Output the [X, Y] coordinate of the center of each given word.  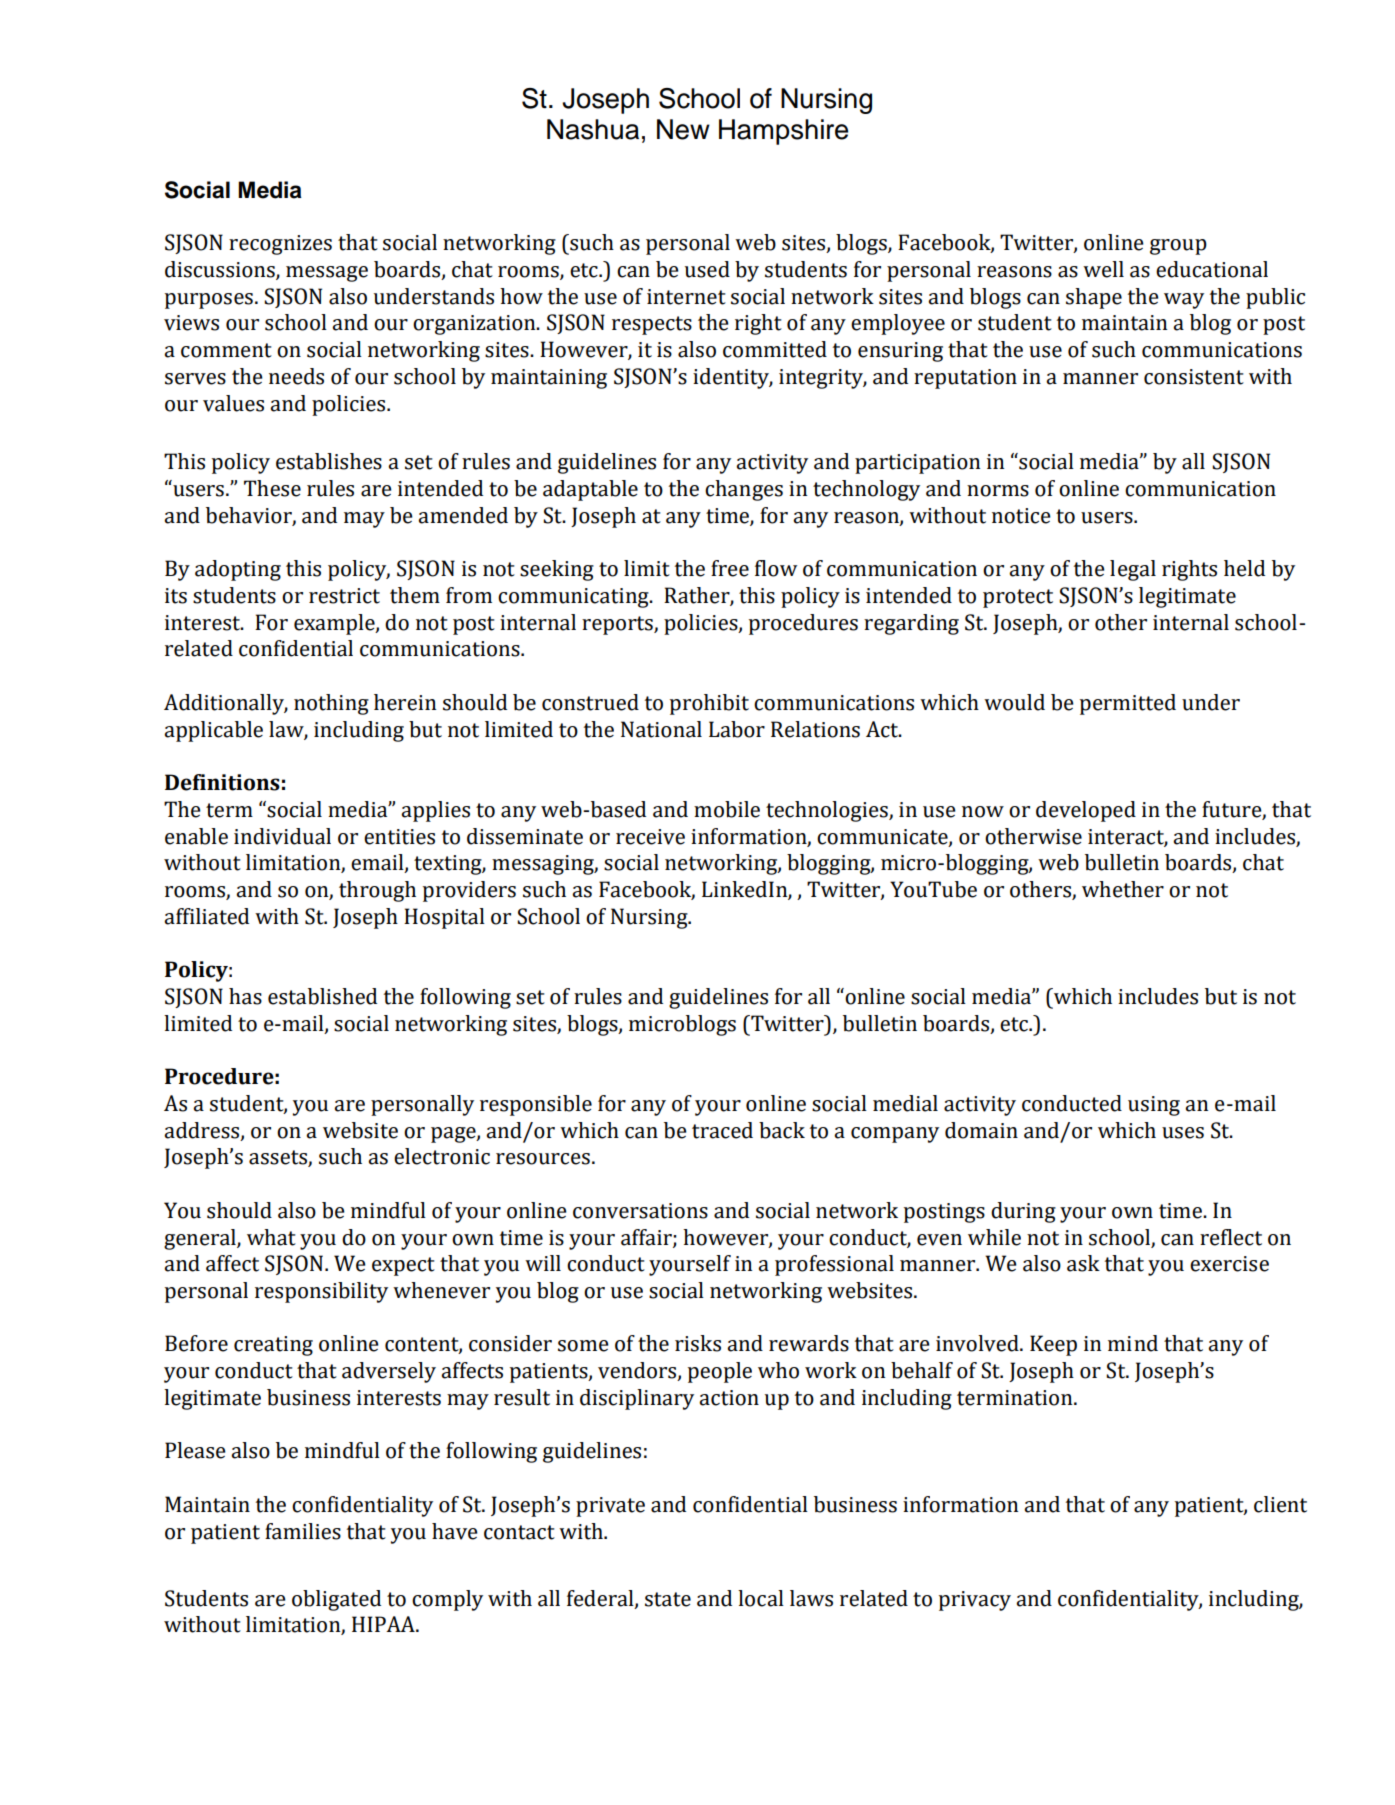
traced [722, 1130]
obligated [336, 1600]
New [683, 129]
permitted [1128, 704]
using [1154, 1106]
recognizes [280, 245]
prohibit [709, 704]
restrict [344, 596]
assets [279, 1158]
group [1178, 247]
